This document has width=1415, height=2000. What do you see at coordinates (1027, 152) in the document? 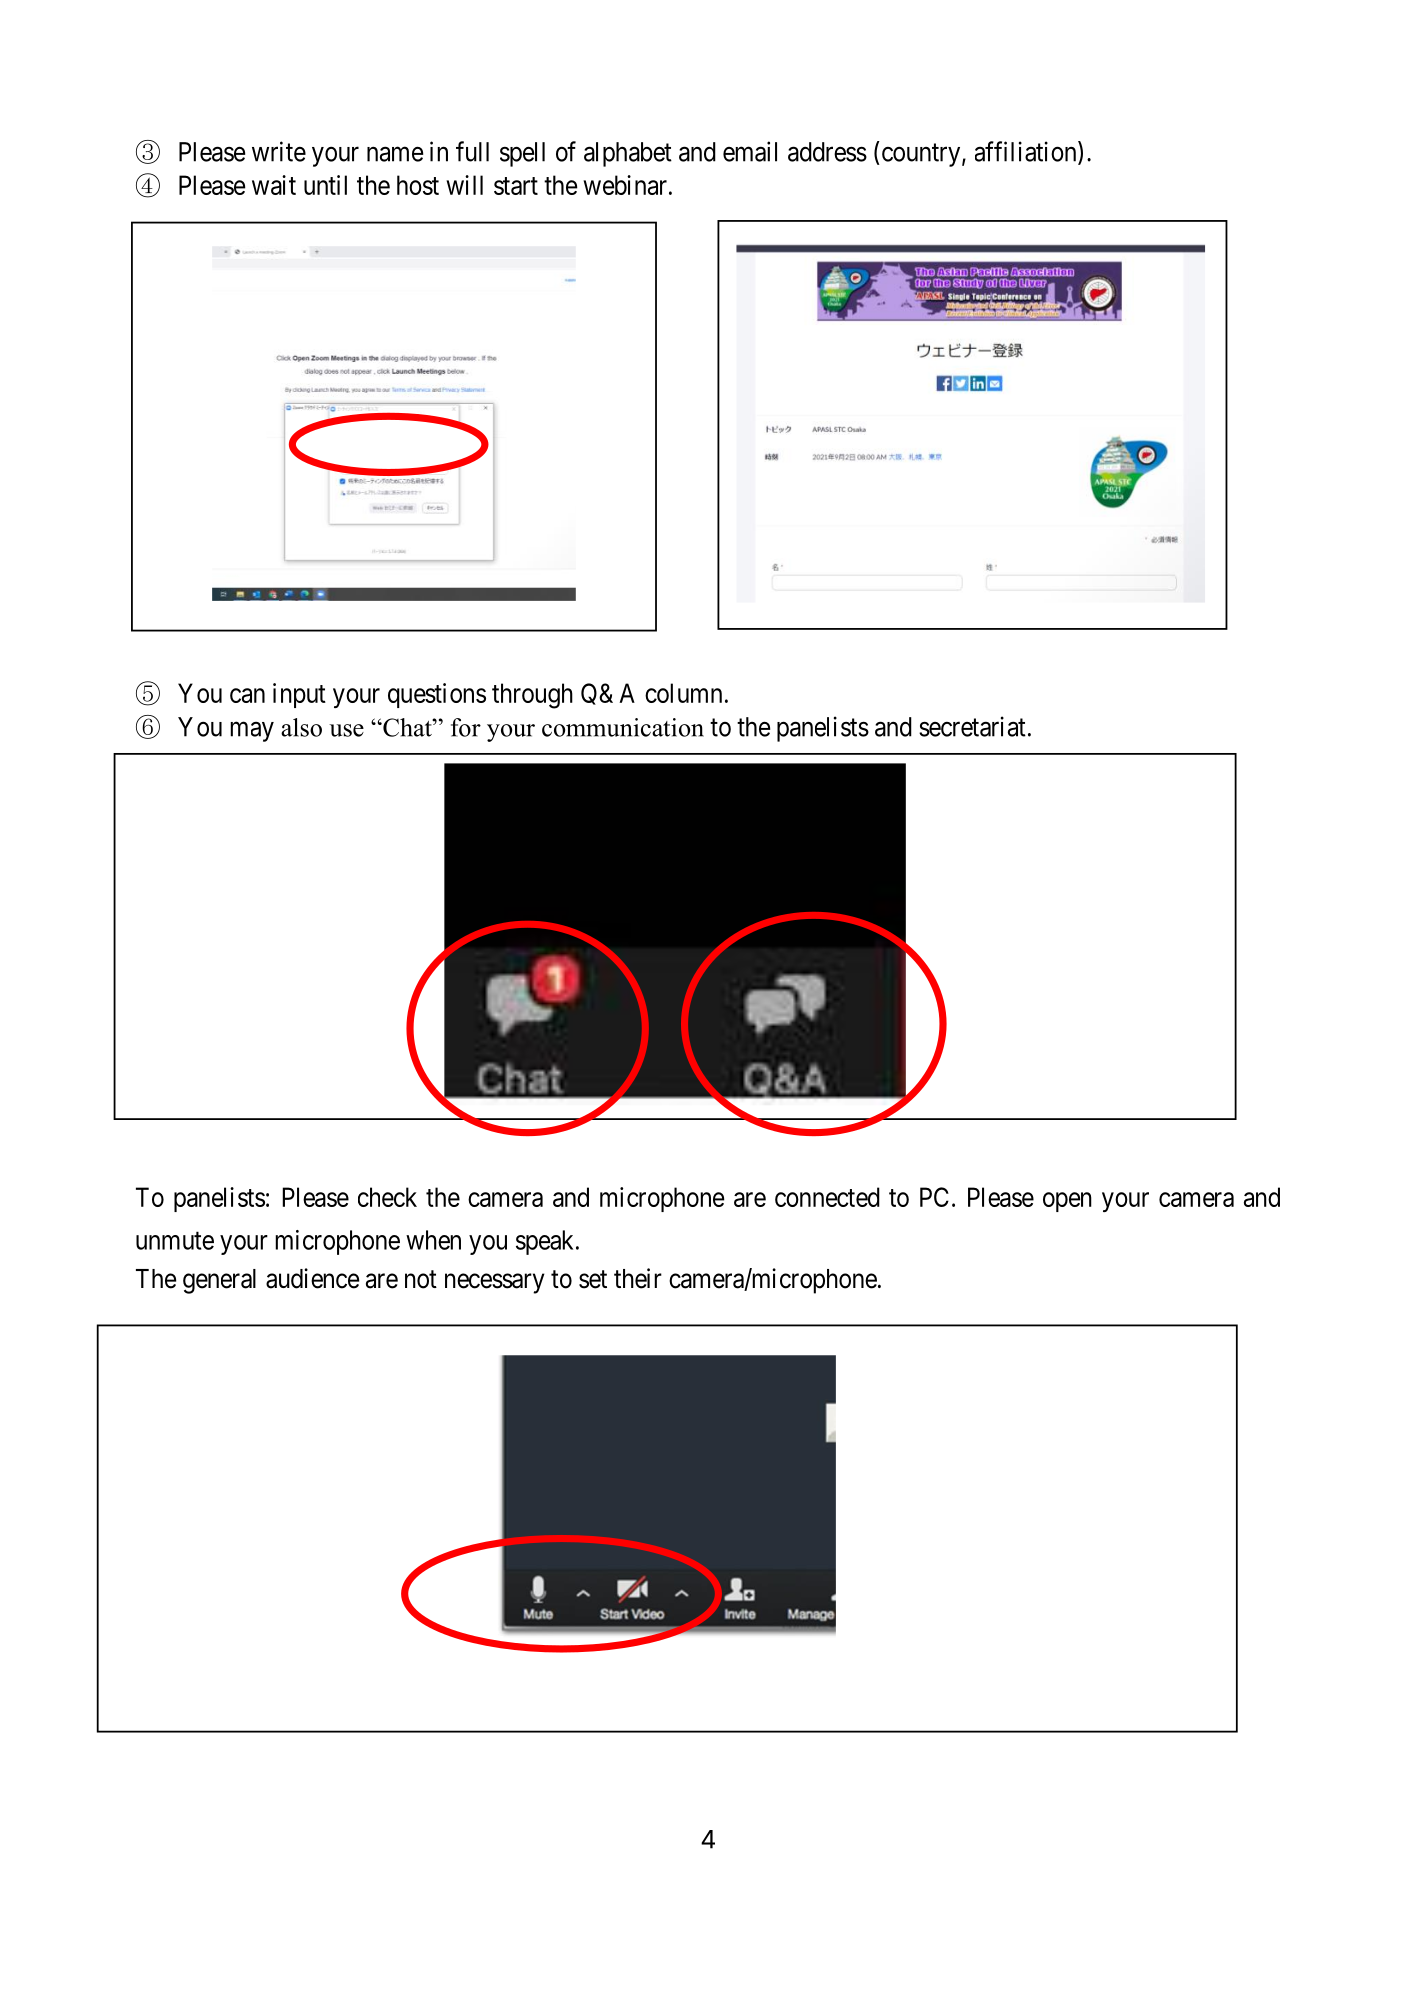
I see `affiliation` at bounding box center [1027, 152].
